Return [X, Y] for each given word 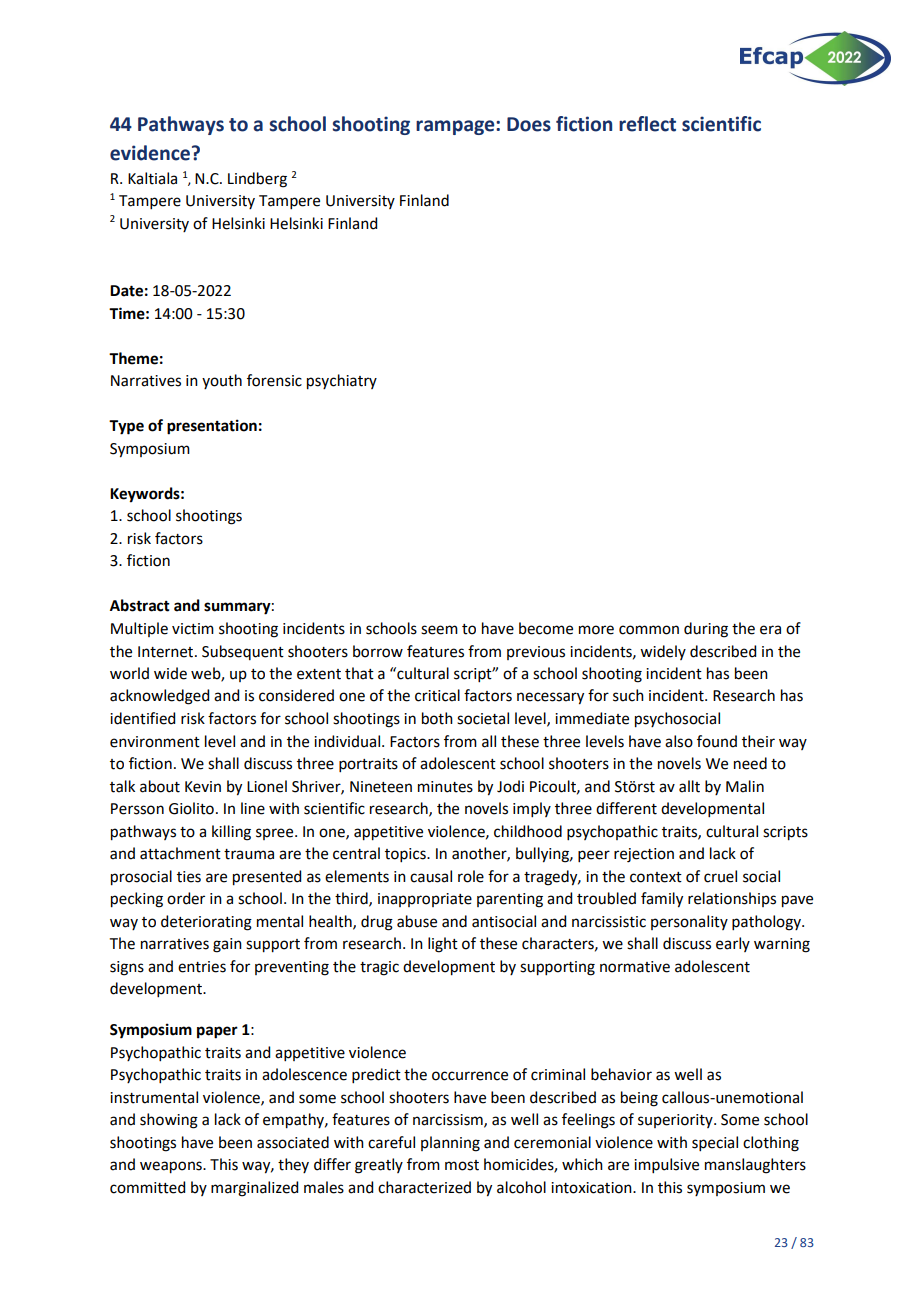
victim [193, 629]
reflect [647, 124]
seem [439, 630]
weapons [172, 1167]
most [462, 1165]
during [706, 630]
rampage [456, 127]
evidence [151, 153]
